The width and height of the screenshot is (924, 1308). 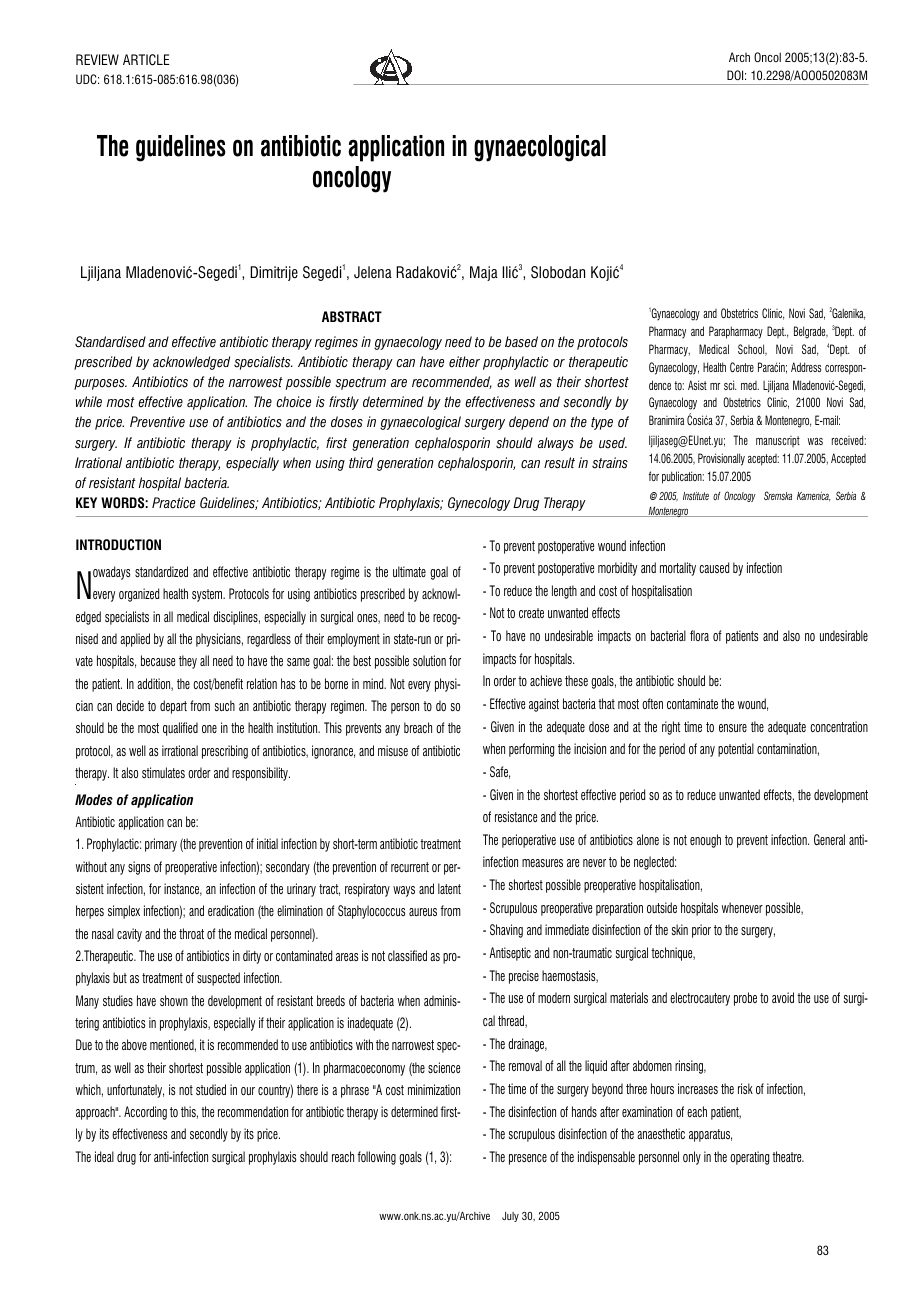 I want to click on solution, so click(x=429, y=660).
